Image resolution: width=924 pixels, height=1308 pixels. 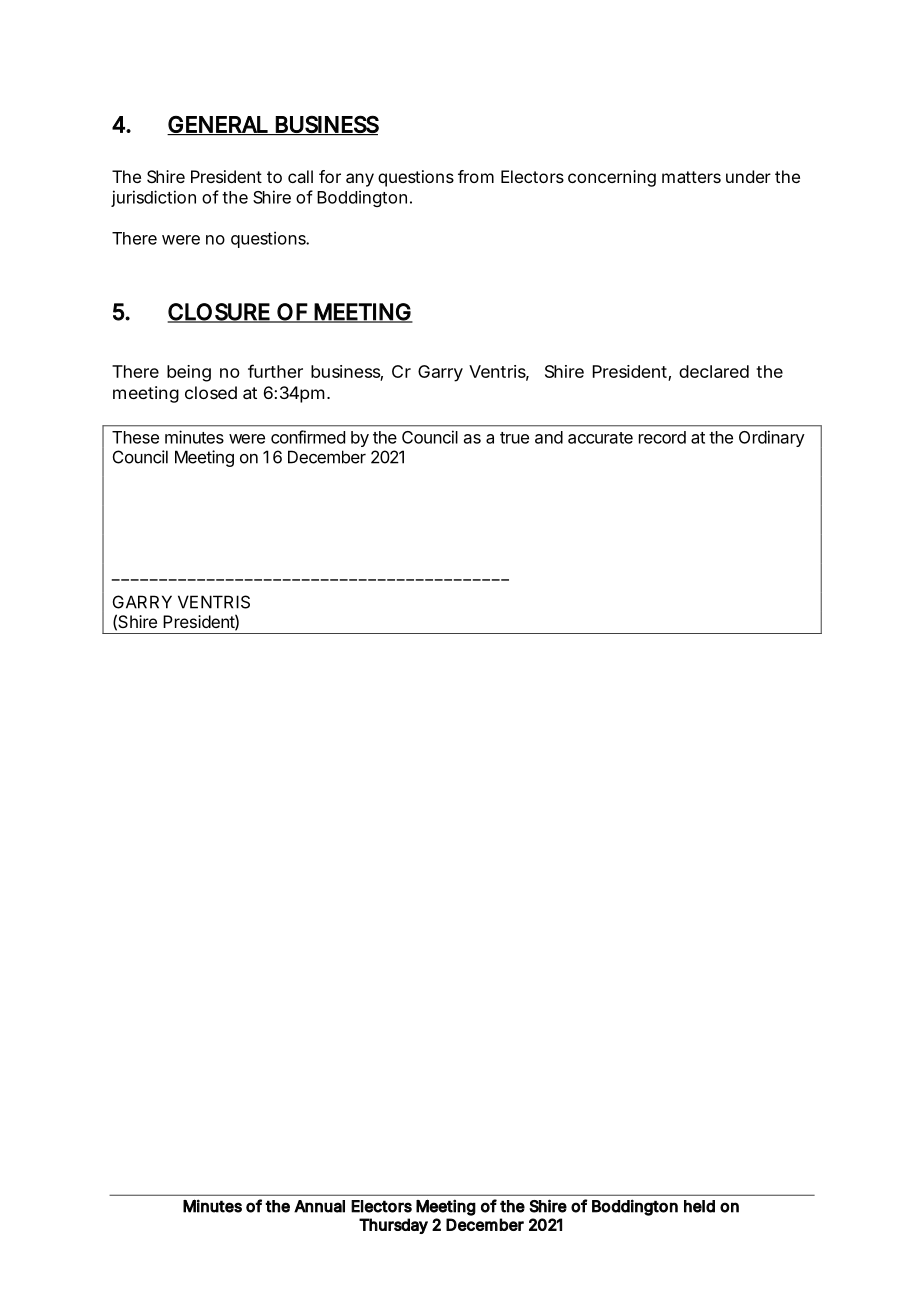 I want to click on Thursday, so click(x=393, y=1226).
